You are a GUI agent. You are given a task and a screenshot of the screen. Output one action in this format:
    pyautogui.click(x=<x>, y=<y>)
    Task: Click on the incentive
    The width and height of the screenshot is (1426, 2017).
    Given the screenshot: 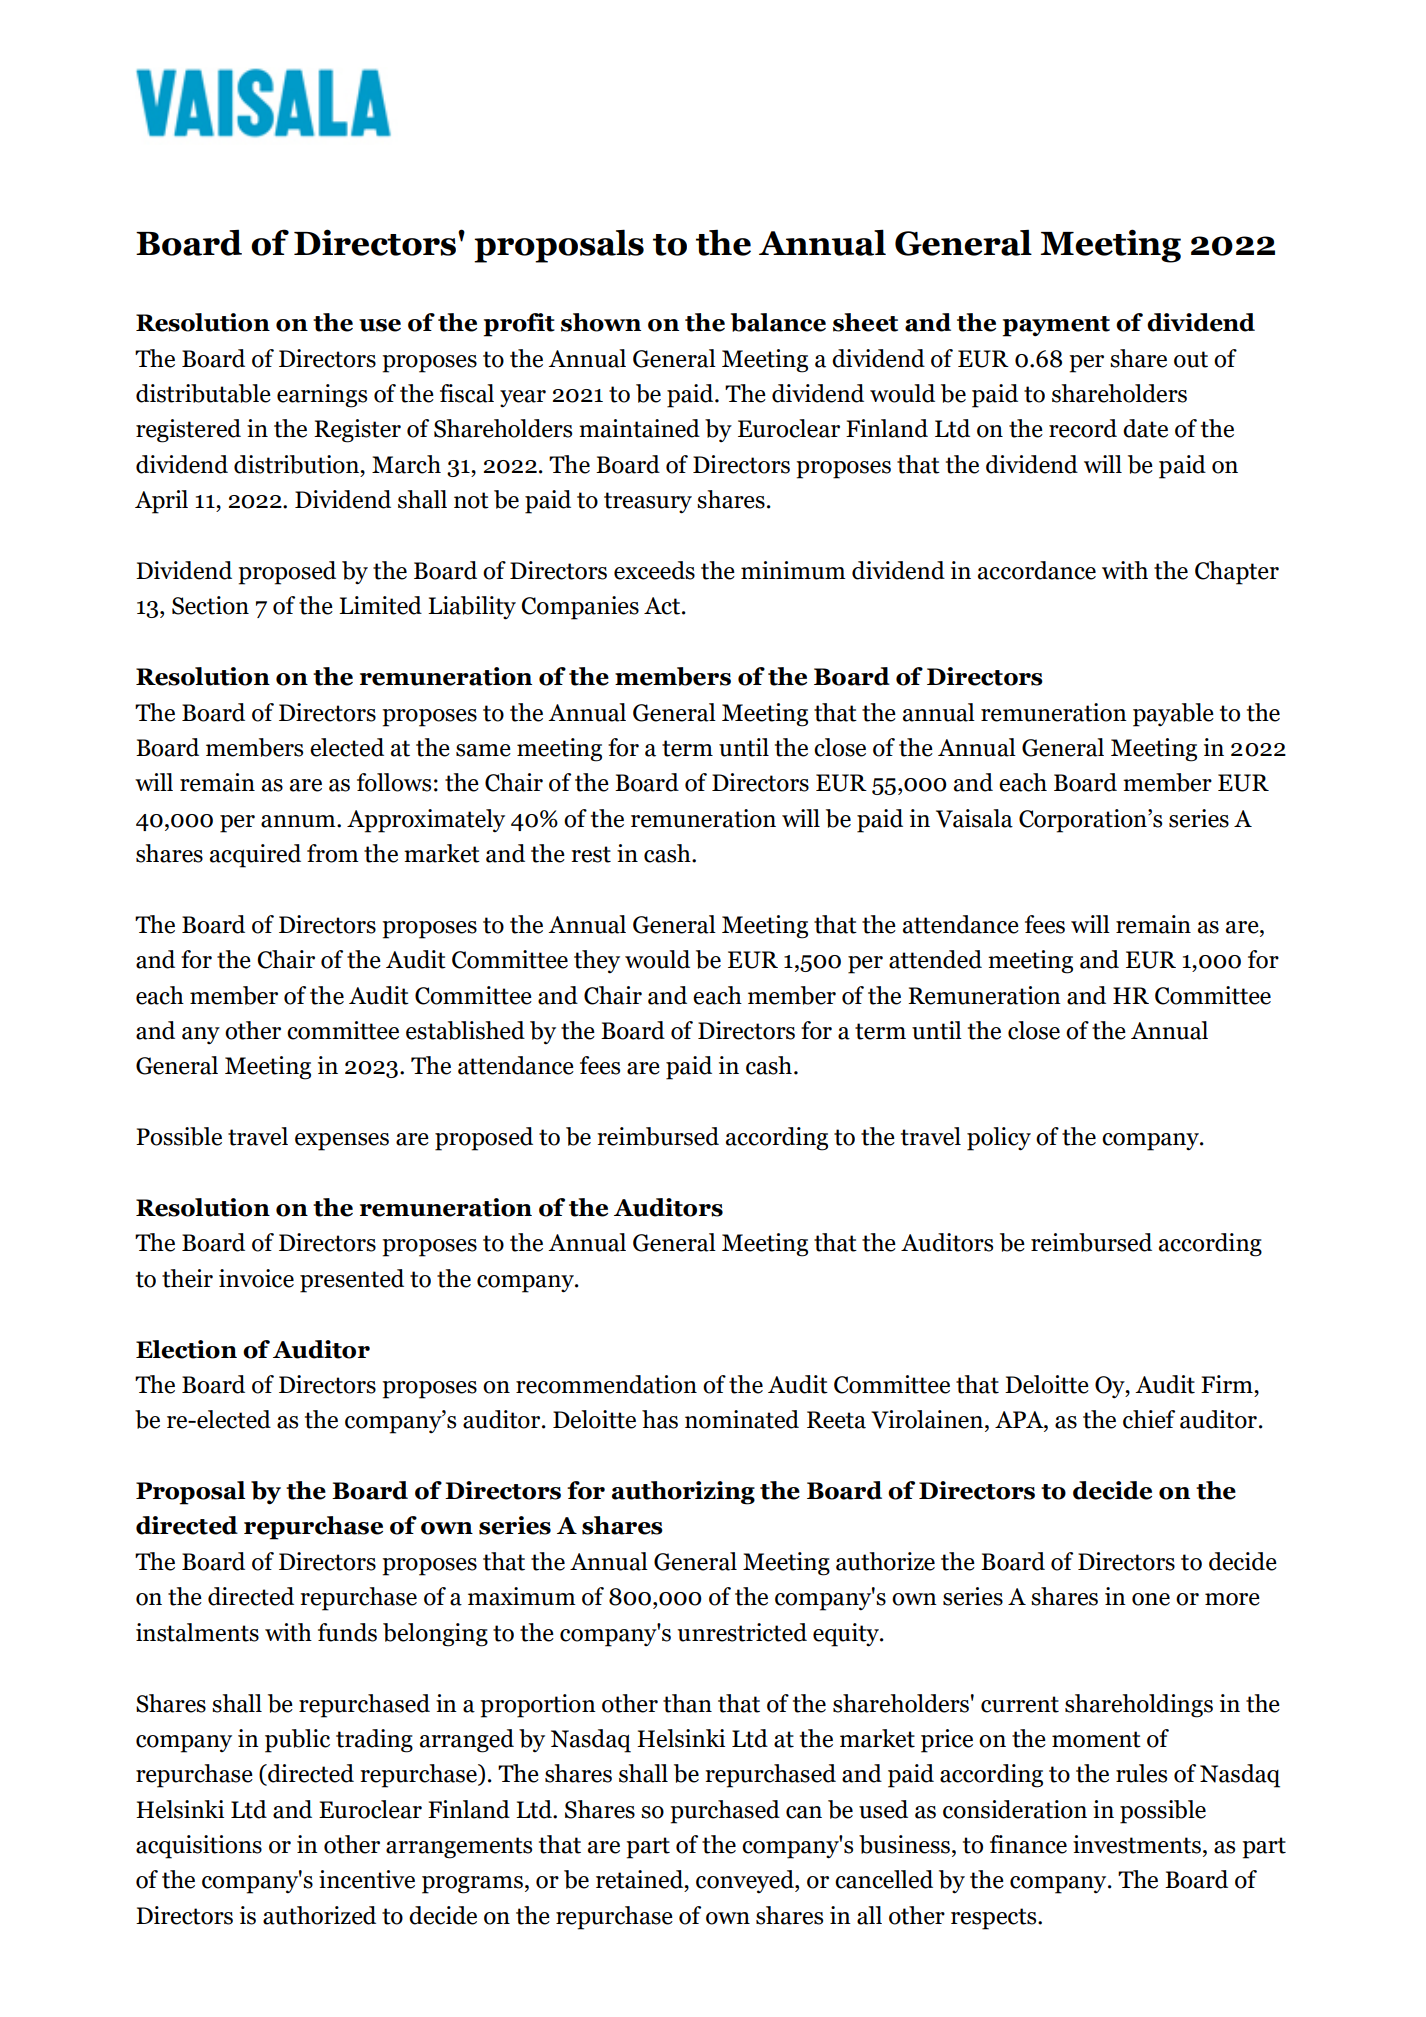 What is the action you would take?
    pyautogui.click(x=367, y=1879)
